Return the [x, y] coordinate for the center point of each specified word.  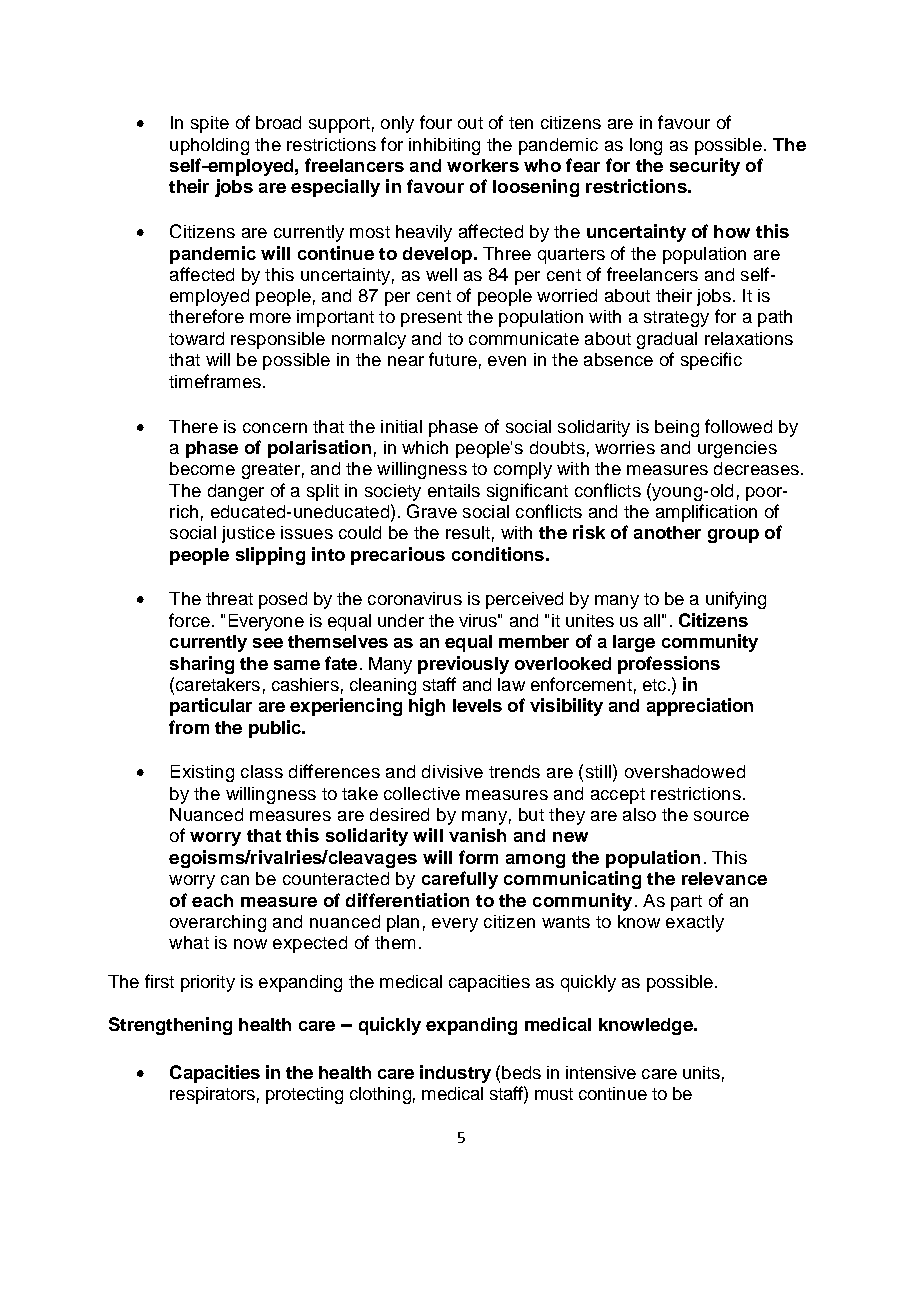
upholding [209, 146]
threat [229, 598]
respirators [212, 1095]
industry [455, 1074]
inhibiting [444, 146]
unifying [736, 600]
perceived [524, 600]
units [701, 1072]
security [705, 167]
